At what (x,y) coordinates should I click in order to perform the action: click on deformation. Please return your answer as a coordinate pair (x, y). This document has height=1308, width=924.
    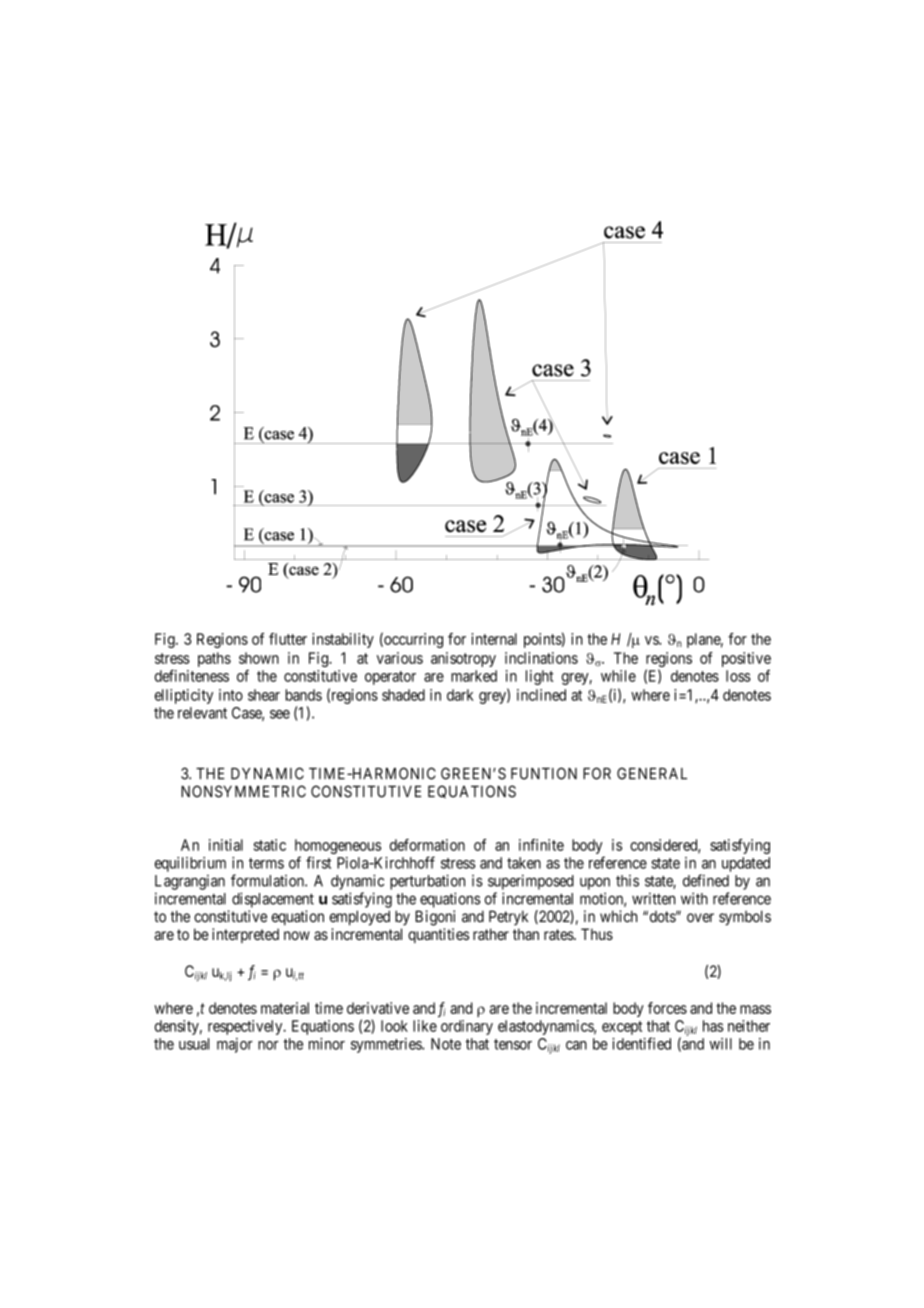
    Looking at the image, I should click on (427, 845).
